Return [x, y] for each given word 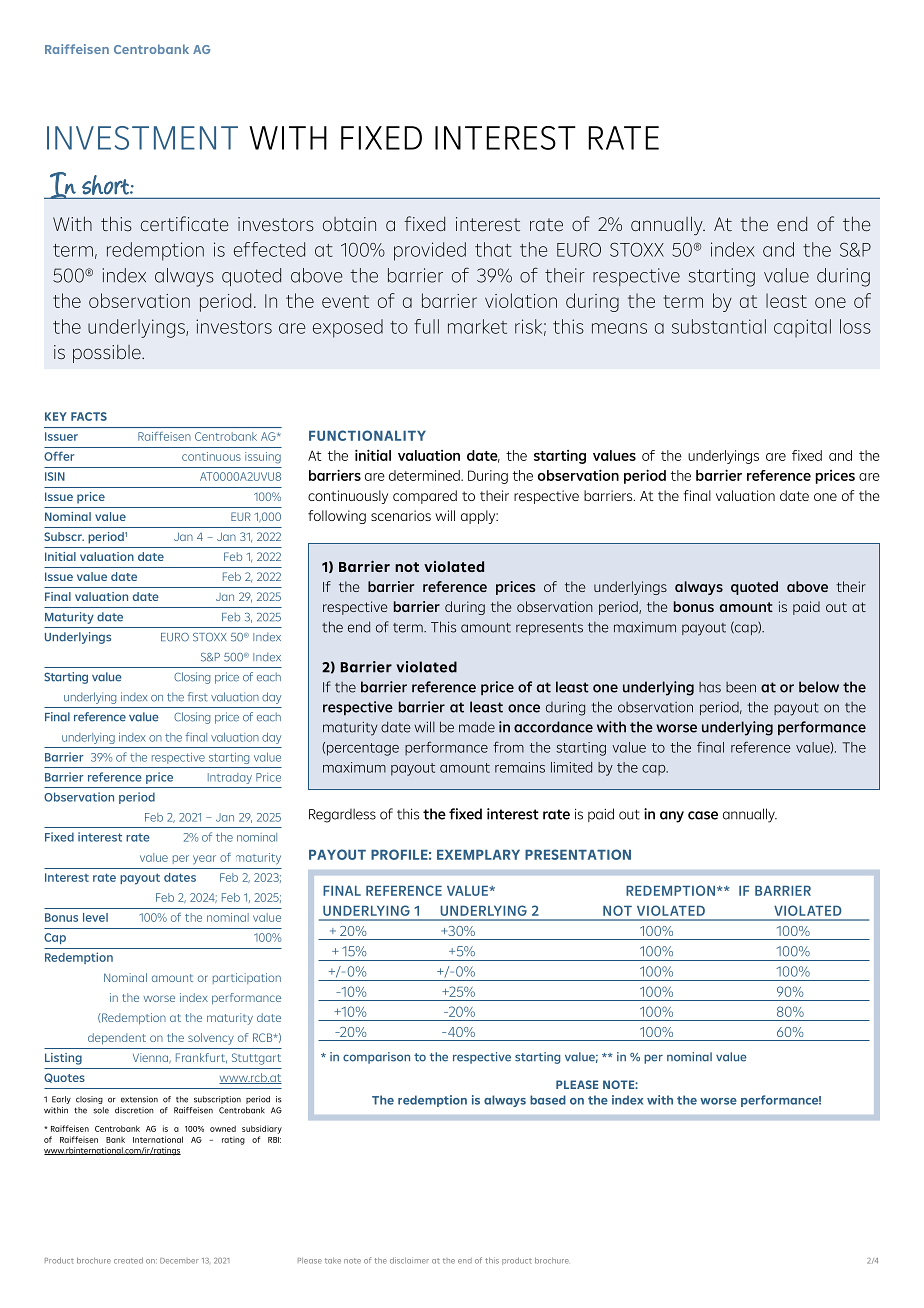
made [477, 727]
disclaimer [409, 1260]
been [741, 687]
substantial [719, 326]
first [198, 697]
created [128, 1260]
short [106, 185]
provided [430, 251]
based [548, 1100]
